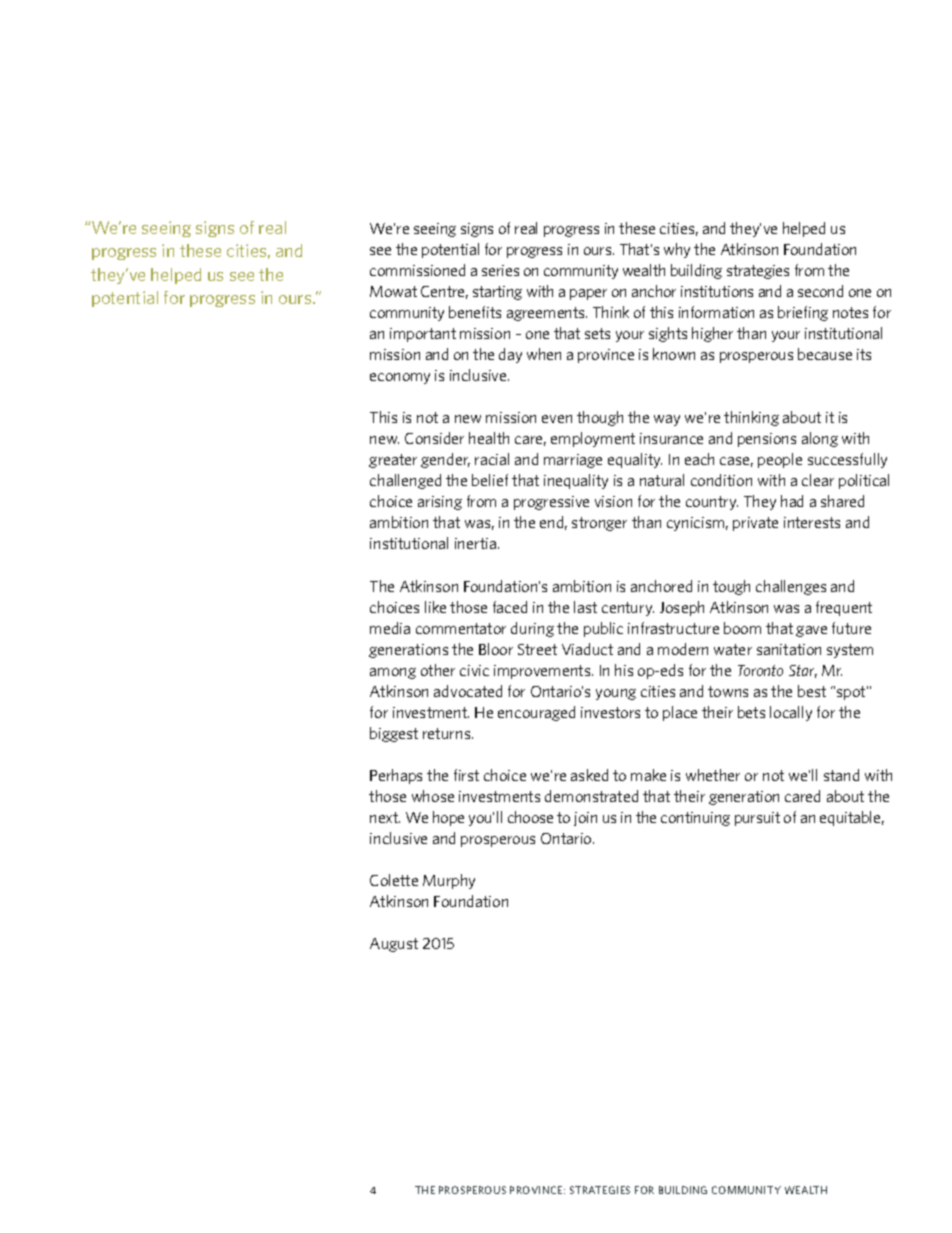 The height and width of the document is (1233, 952). I want to click on August, so click(394, 945).
